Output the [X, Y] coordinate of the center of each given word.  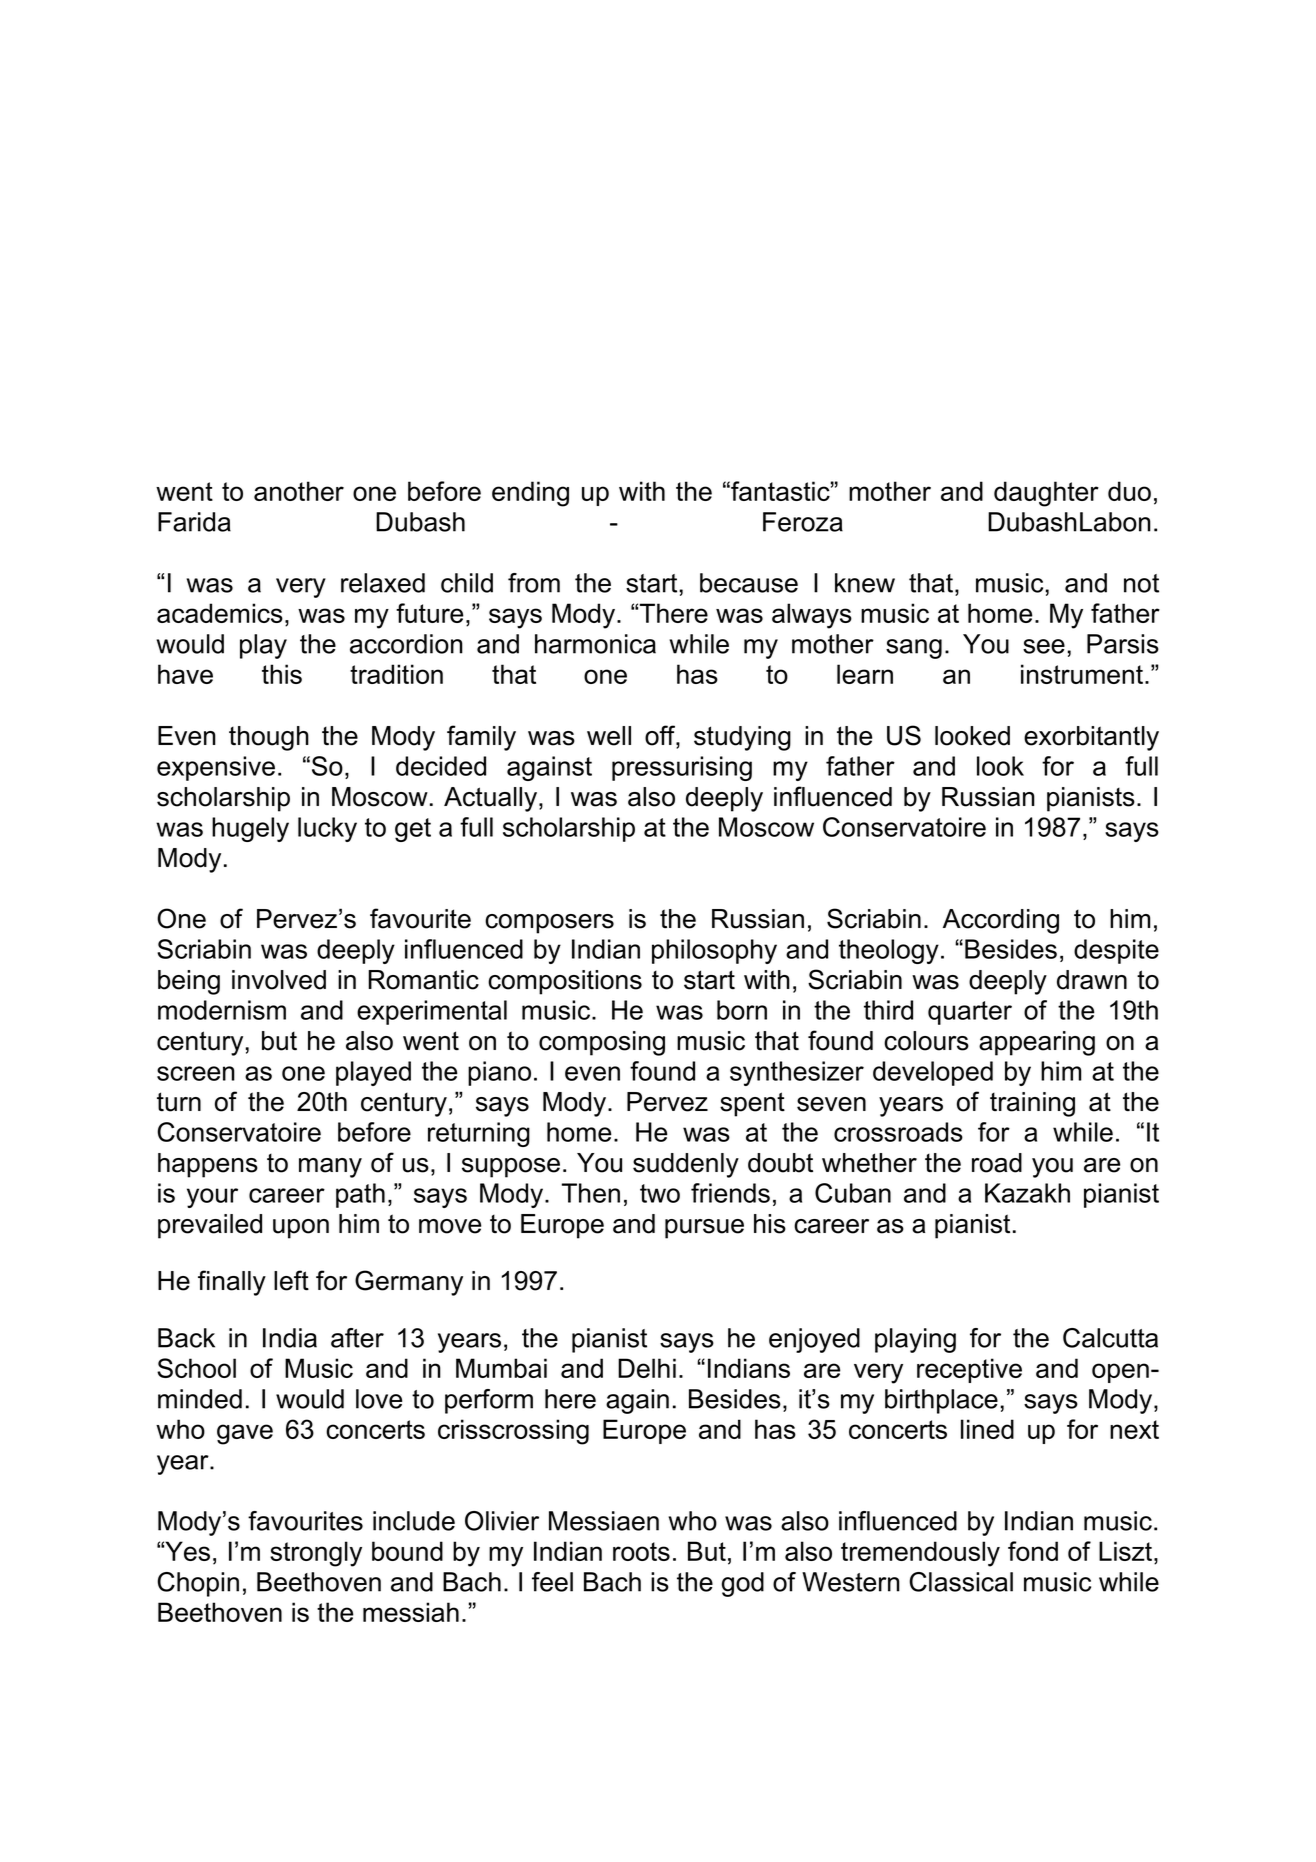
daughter [1046, 494]
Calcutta [1110, 1338]
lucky [327, 829]
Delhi [647, 1368]
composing [602, 1043]
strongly [316, 1554]
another [299, 491]
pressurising [682, 768]
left [291, 1280]
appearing [1037, 1043]
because [749, 583]
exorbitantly [1091, 738]
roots [641, 1551]
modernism [222, 1010]
